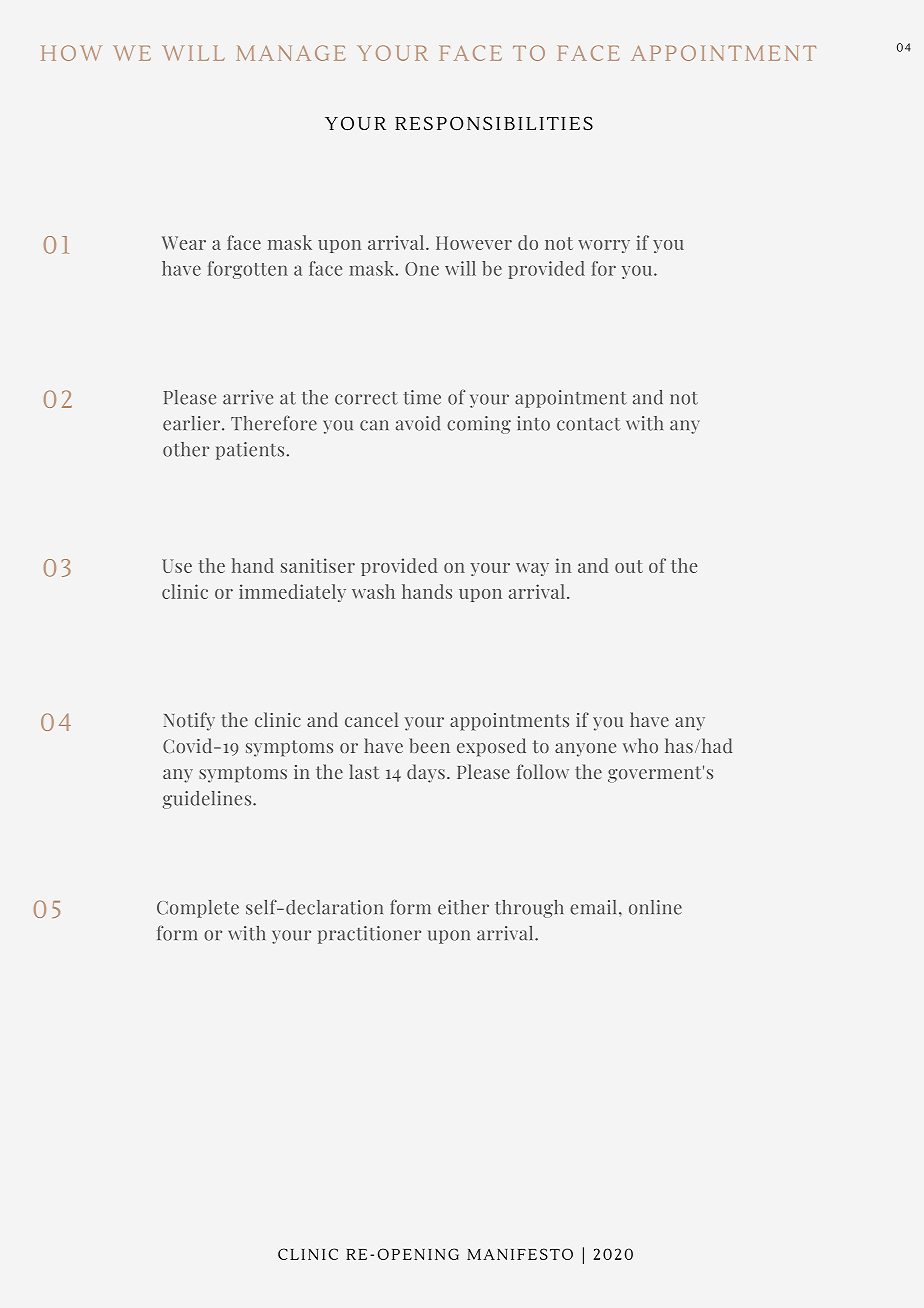  What do you see at coordinates (604, 246) in the image?
I see `worry` at bounding box center [604, 246].
